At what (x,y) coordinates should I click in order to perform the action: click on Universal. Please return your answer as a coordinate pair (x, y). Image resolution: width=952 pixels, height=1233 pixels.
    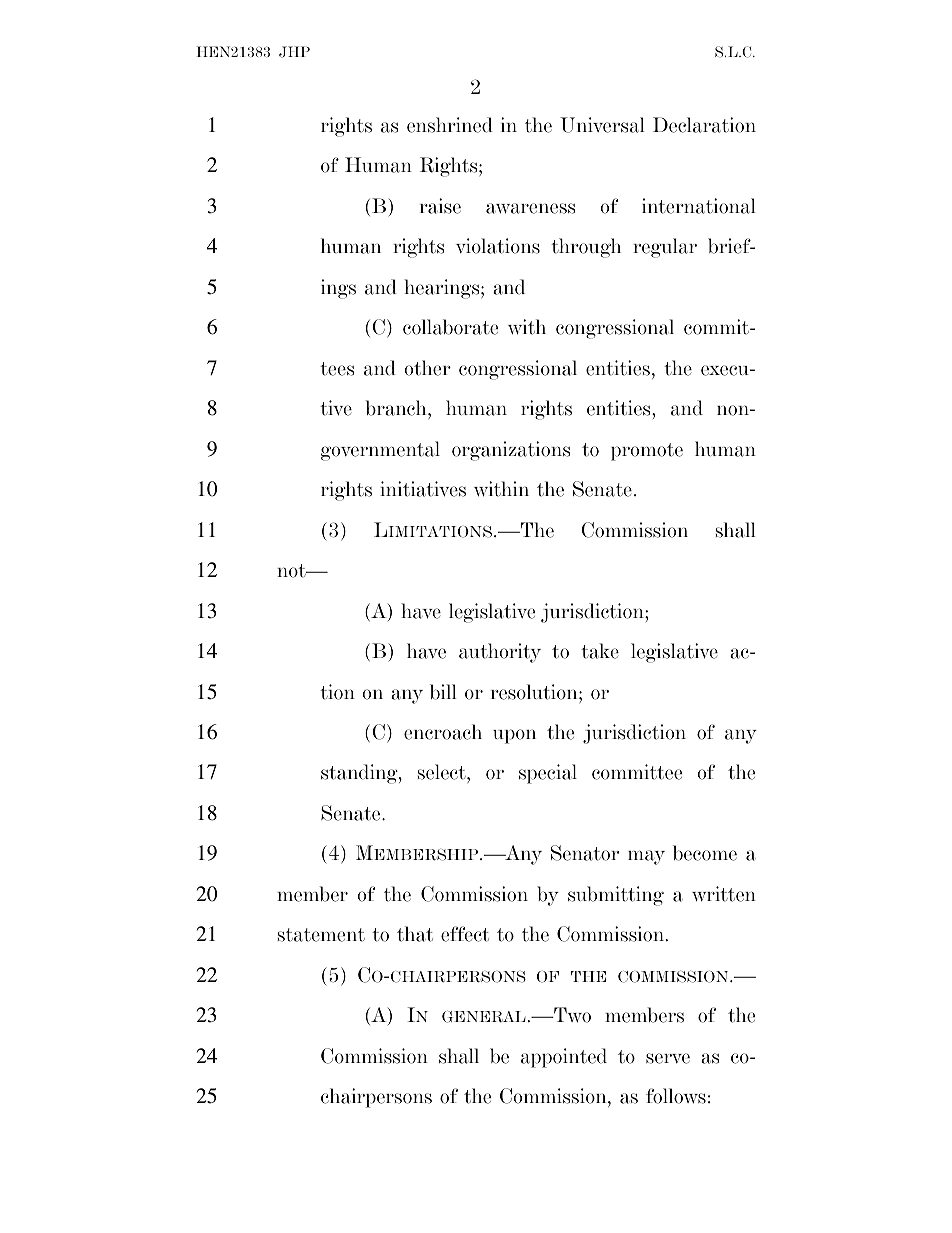
    Looking at the image, I should click on (602, 125).
